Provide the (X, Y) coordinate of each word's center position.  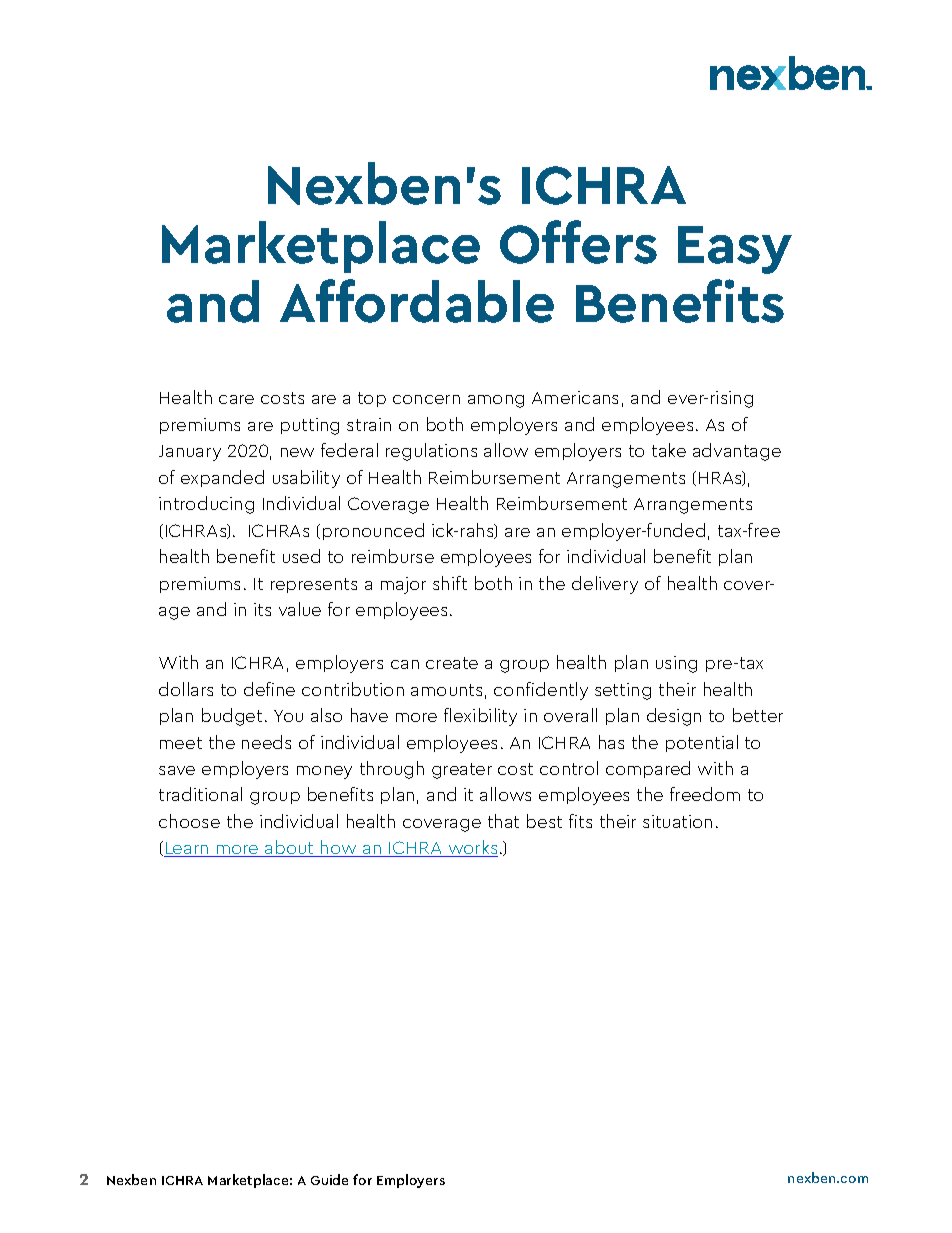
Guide (329, 1179)
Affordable (417, 301)
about (290, 848)
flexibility (480, 717)
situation (677, 821)
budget (232, 717)
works (472, 848)
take (669, 450)
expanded (222, 478)
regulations (431, 452)
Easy (735, 250)
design (674, 717)
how (339, 848)
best (544, 821)
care (236, 399)
